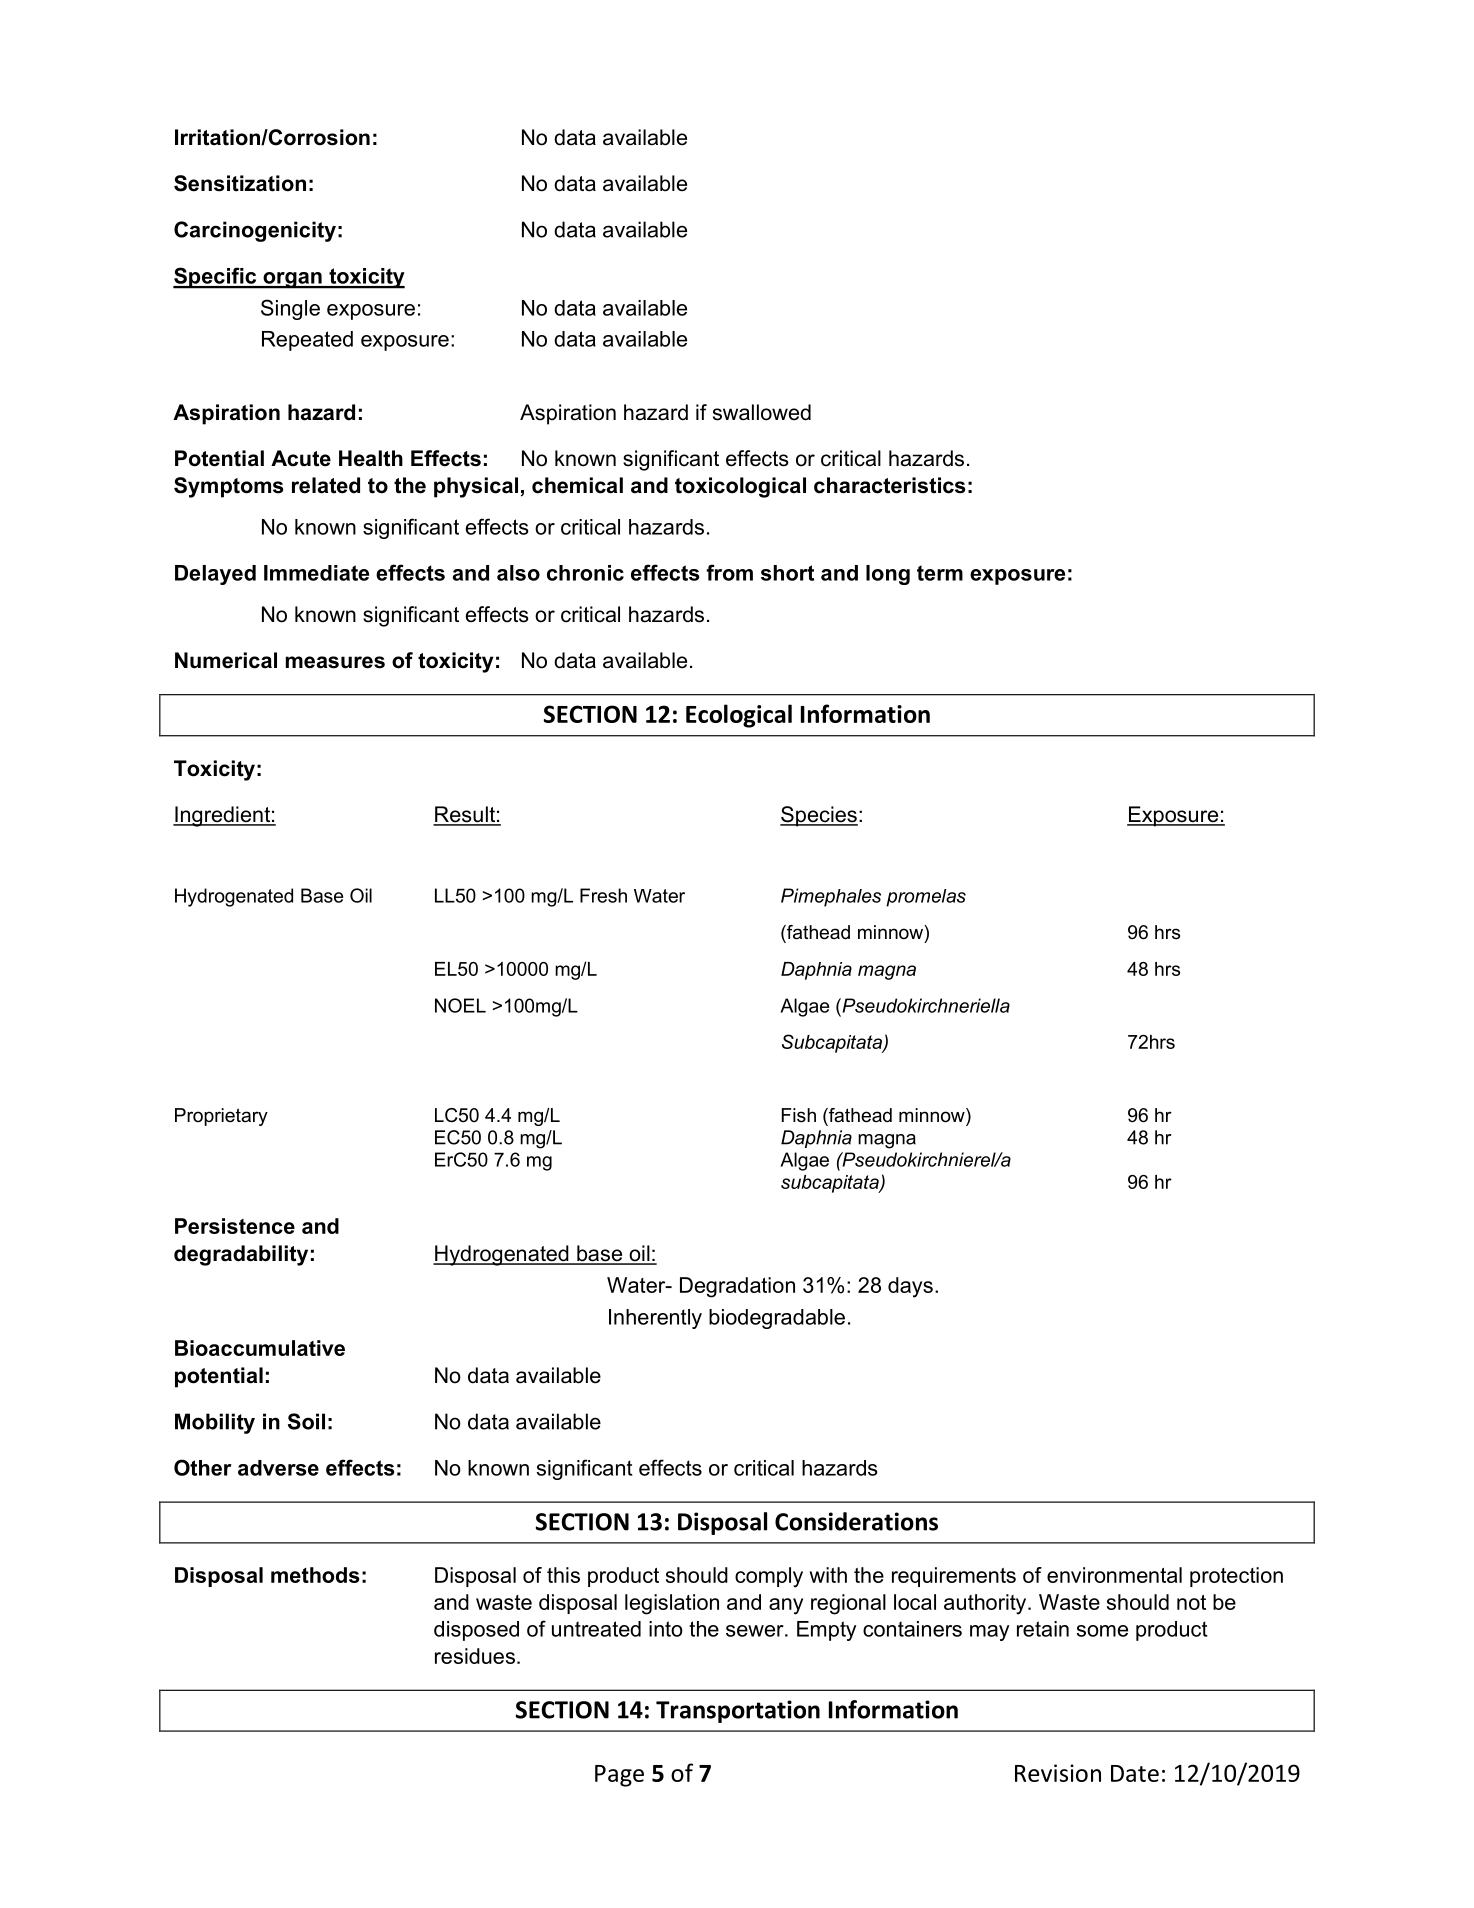 The width and height of the screenshot is (1474, 1908). What do you see at coordinates (739, 716) in the screenshot?
I see `Ecological` at bounding box center [739, 716].
